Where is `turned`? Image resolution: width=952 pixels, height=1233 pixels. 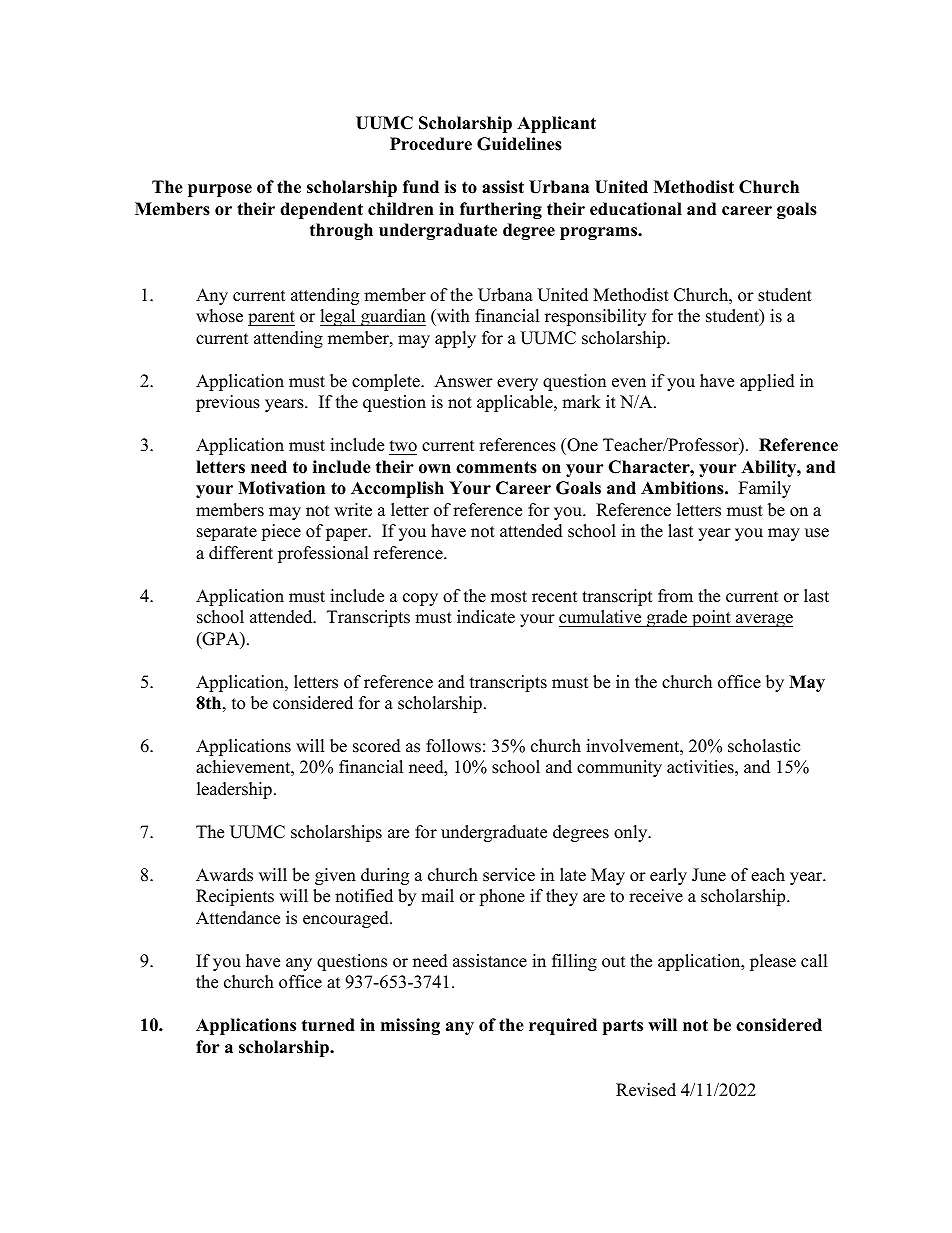
turned is located at coordinates (328, 1025).
